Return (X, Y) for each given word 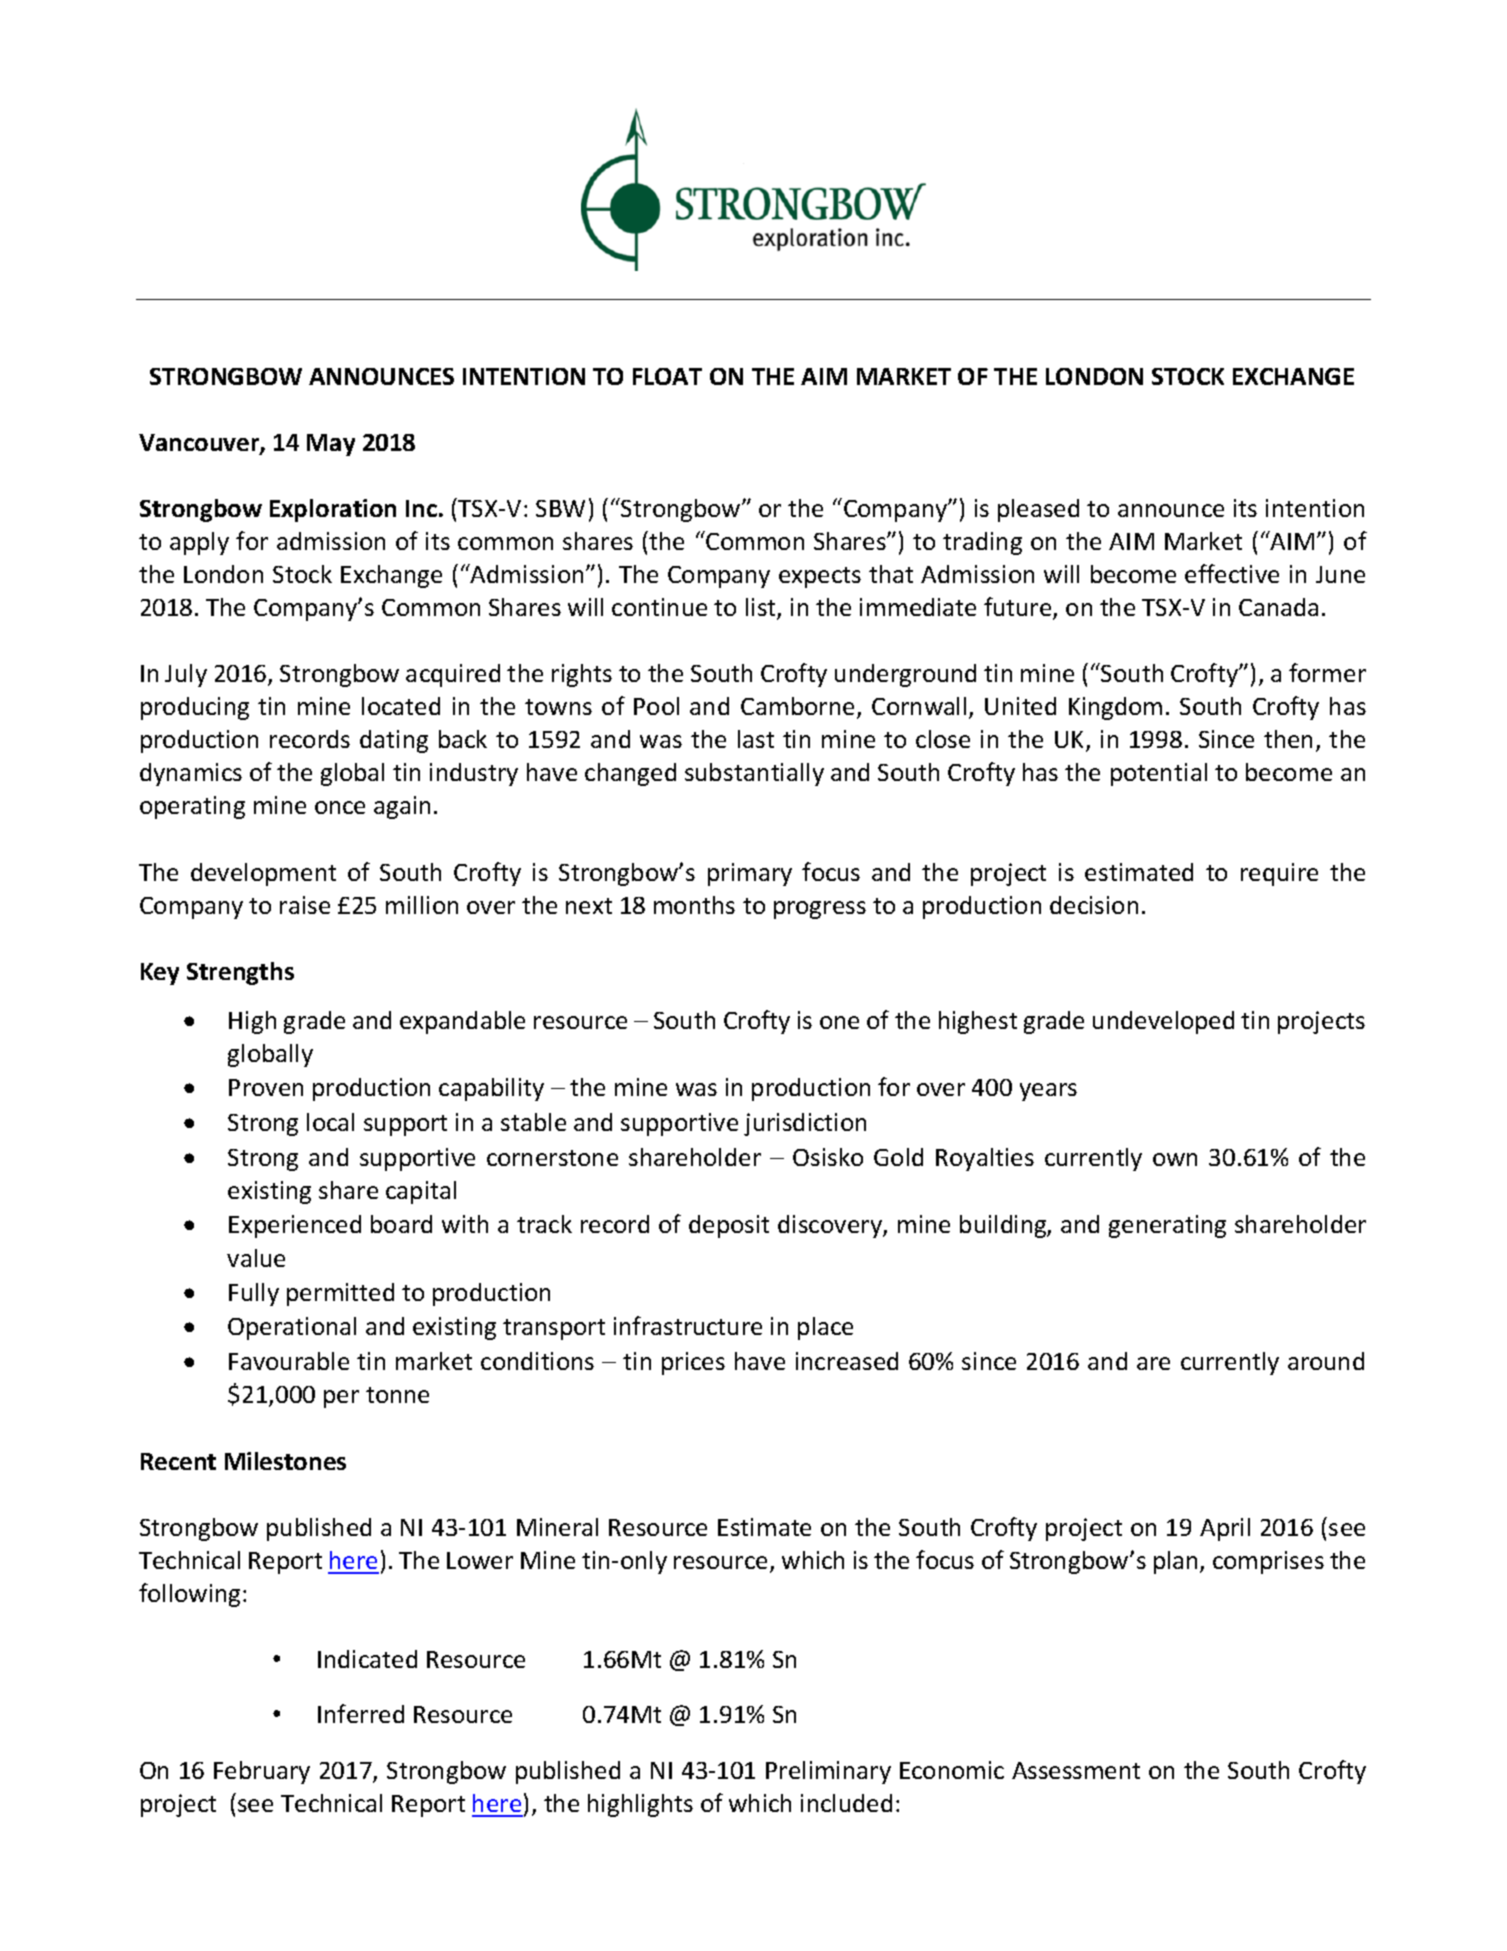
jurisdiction (805, 1124)
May (331, 445)
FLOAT (667, 376)
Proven (266, 1087)
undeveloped (1163, 1022)
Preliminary (828, 1772)
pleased (1038, 510)
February (262, 1772)
